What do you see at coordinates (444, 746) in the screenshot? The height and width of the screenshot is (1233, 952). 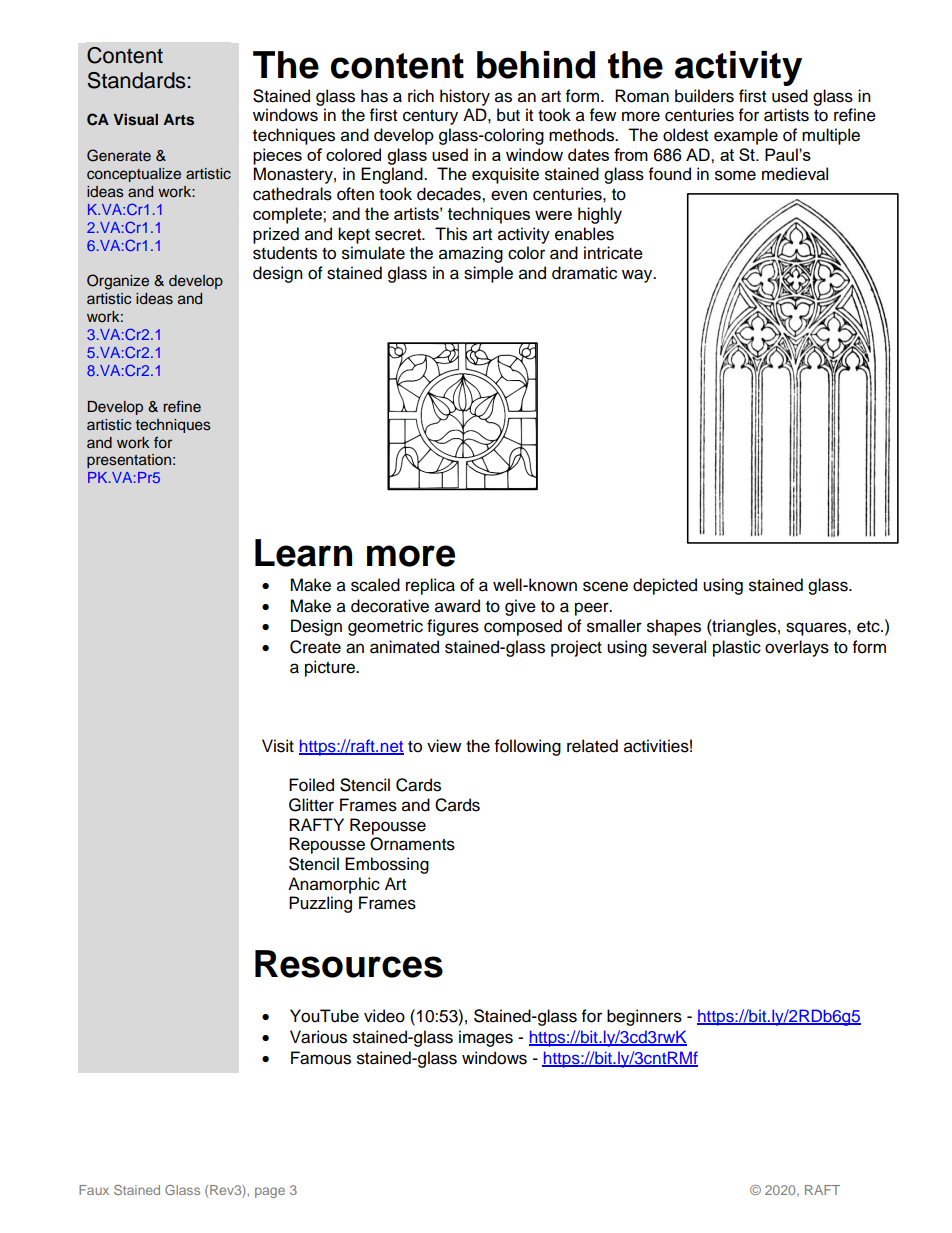 I see `view` at bounding box center [444, 746].
